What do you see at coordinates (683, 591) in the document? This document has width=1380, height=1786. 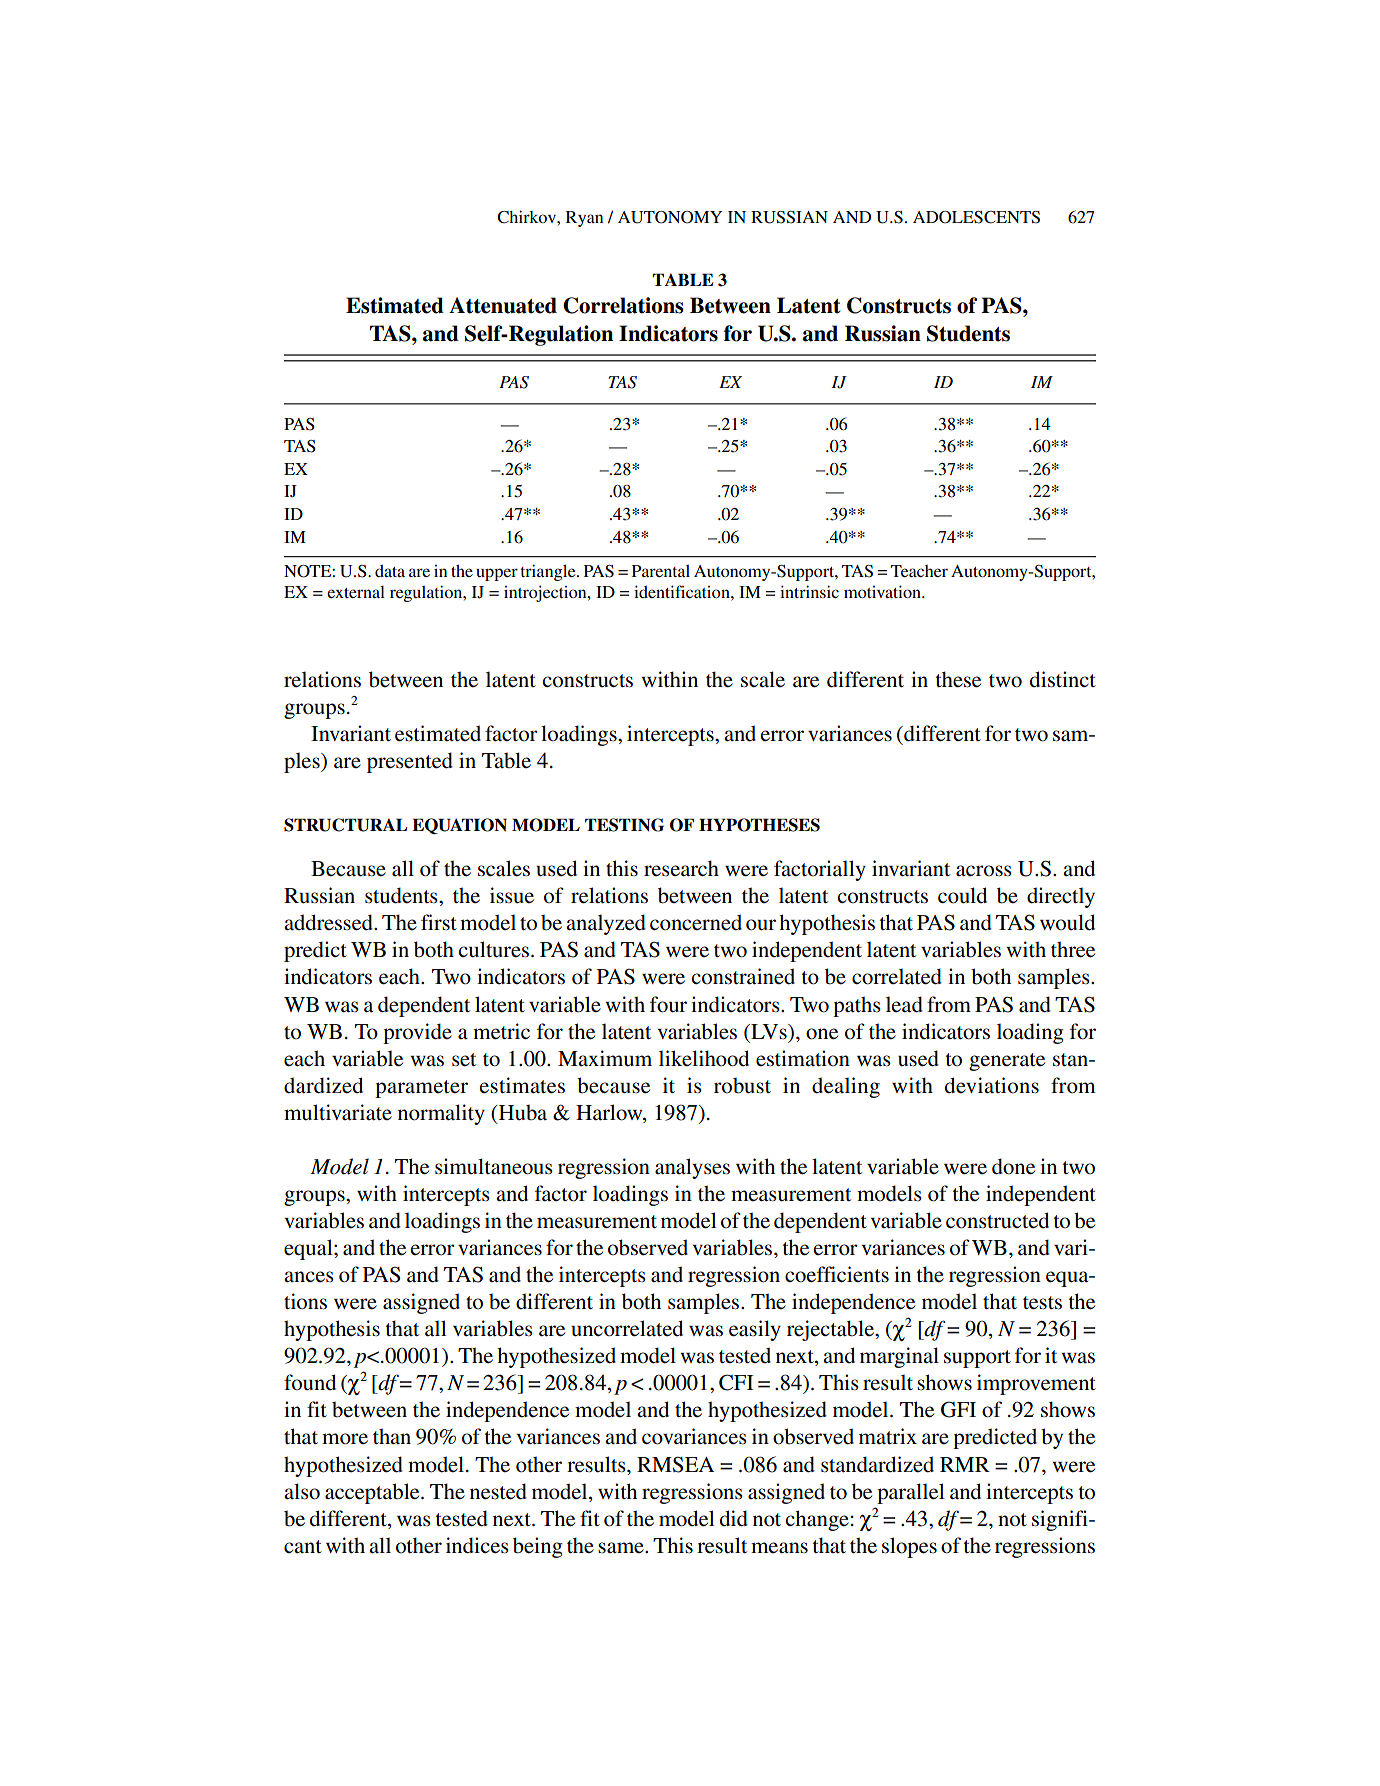 I see `identification` at bounding box center [683, 591].
